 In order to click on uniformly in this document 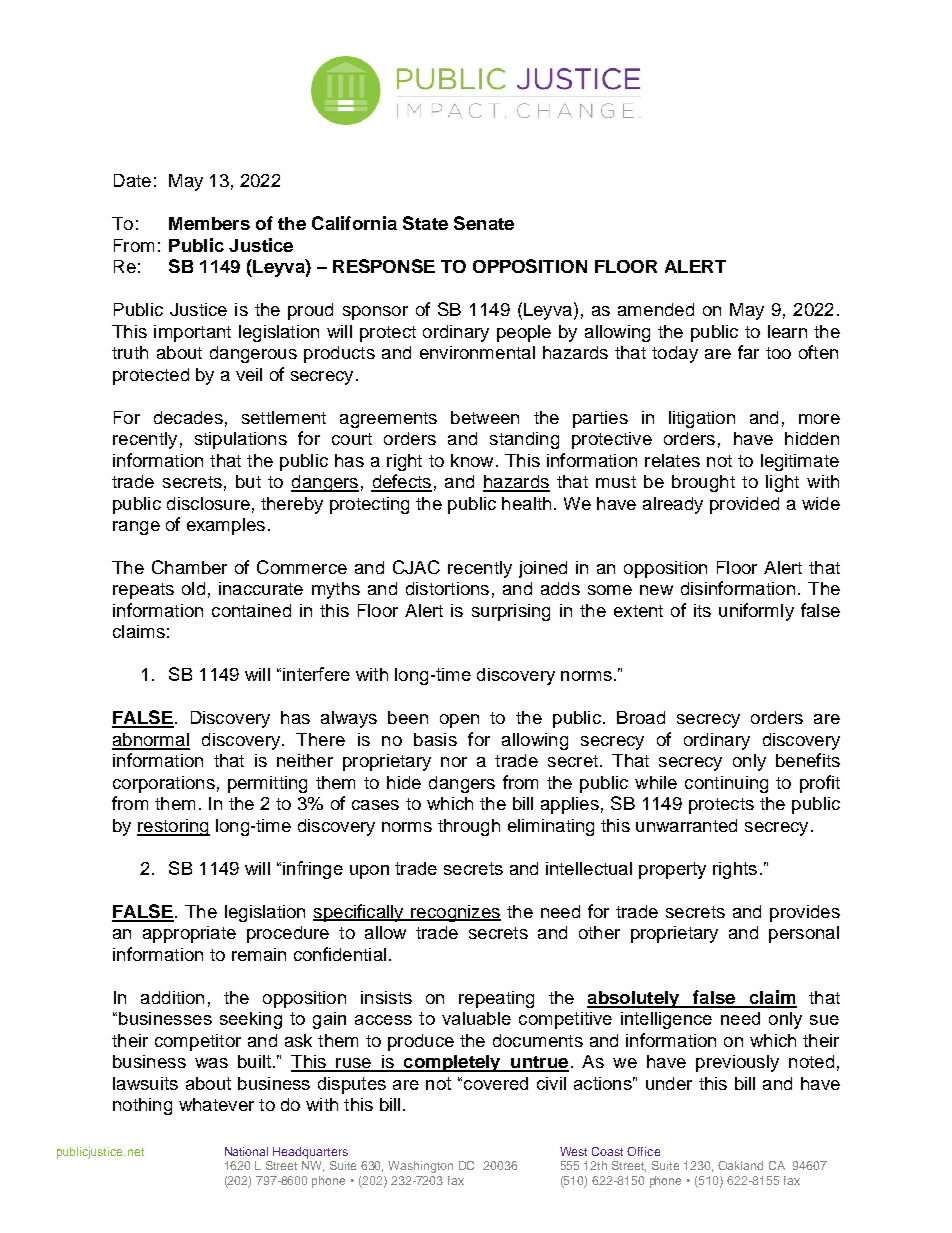, I will do `click(756, 612)`.
